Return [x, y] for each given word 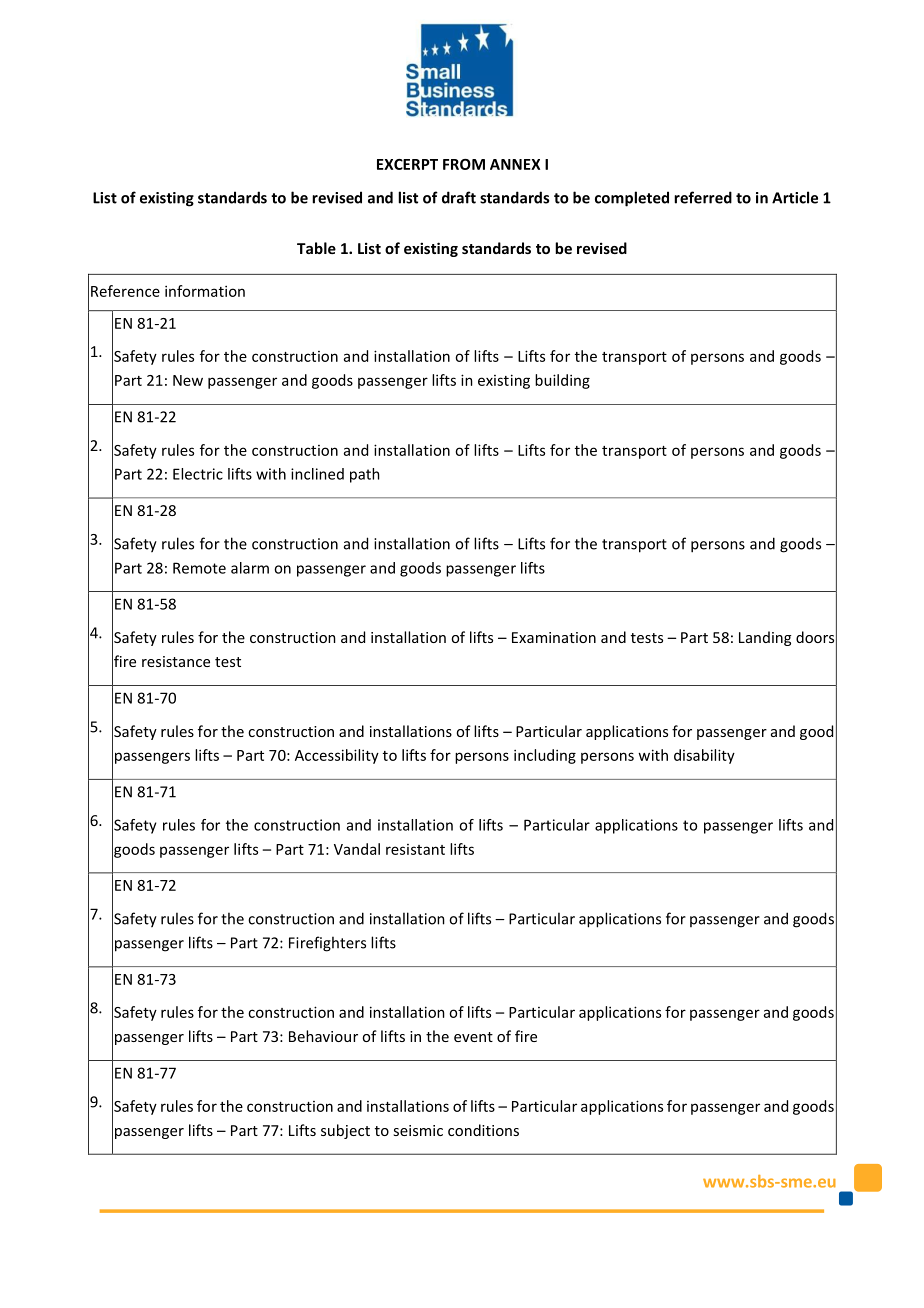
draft [459, 197]
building [562, 381]
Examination [554, 637]
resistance [176, 661]
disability [704, 756]
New [188, 380]
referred [703, 197]
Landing [765, 638]
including [545, 756]
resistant [415, 849]
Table [316, 248]
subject [345, 1131]
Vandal [357, 849]
